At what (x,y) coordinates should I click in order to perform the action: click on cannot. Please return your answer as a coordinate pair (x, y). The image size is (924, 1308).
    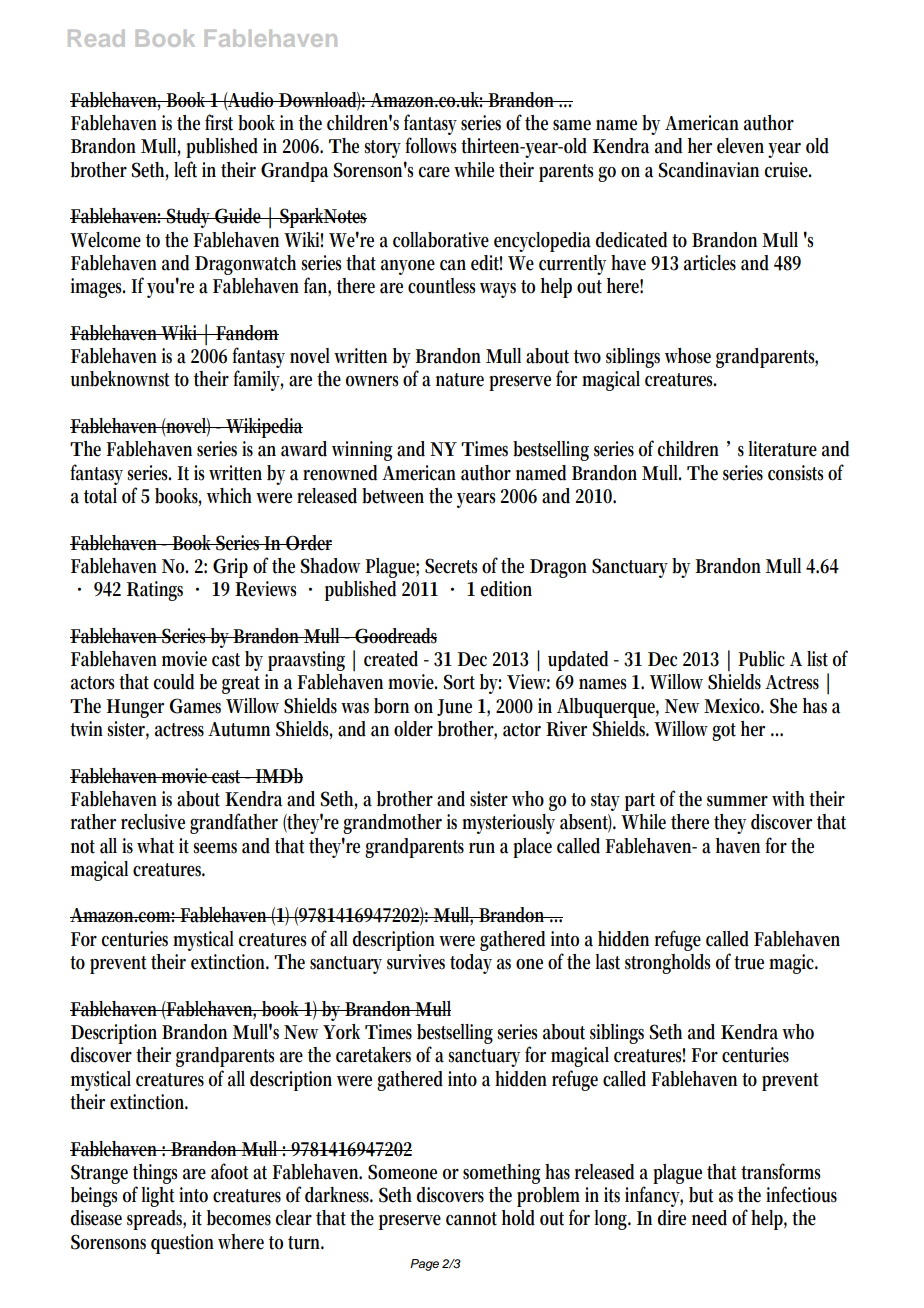
    Looking at the image, I should click on (471, 1219).
